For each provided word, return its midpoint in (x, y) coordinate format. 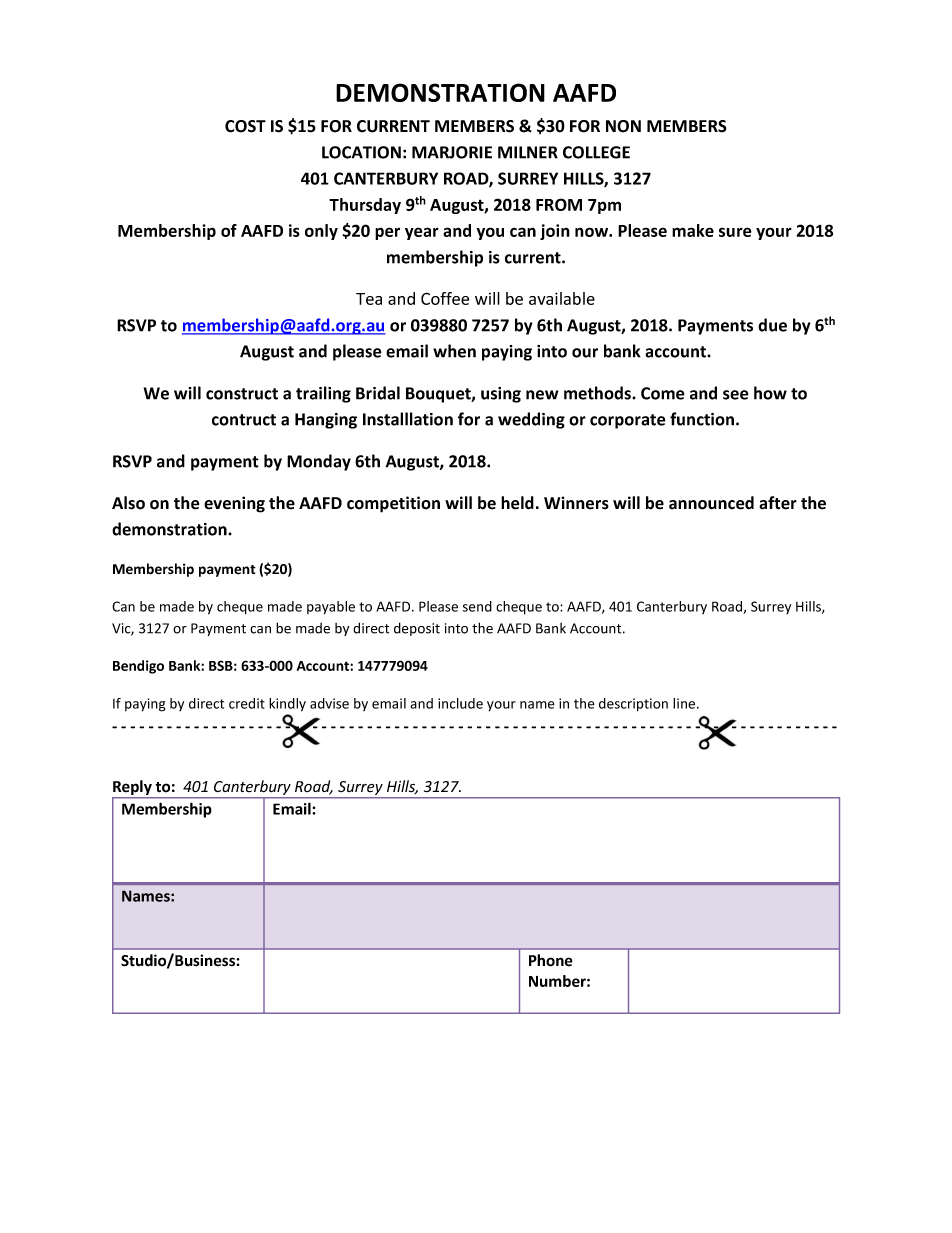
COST (245, 126)
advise (329, 703)
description (633, 705)
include (460, 703)
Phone (551, 960)
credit (247, 703)
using (501, 395)
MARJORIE (452, 152)
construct (242, 394)
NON (623, 126)
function (703, 419)
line (685, 703)
